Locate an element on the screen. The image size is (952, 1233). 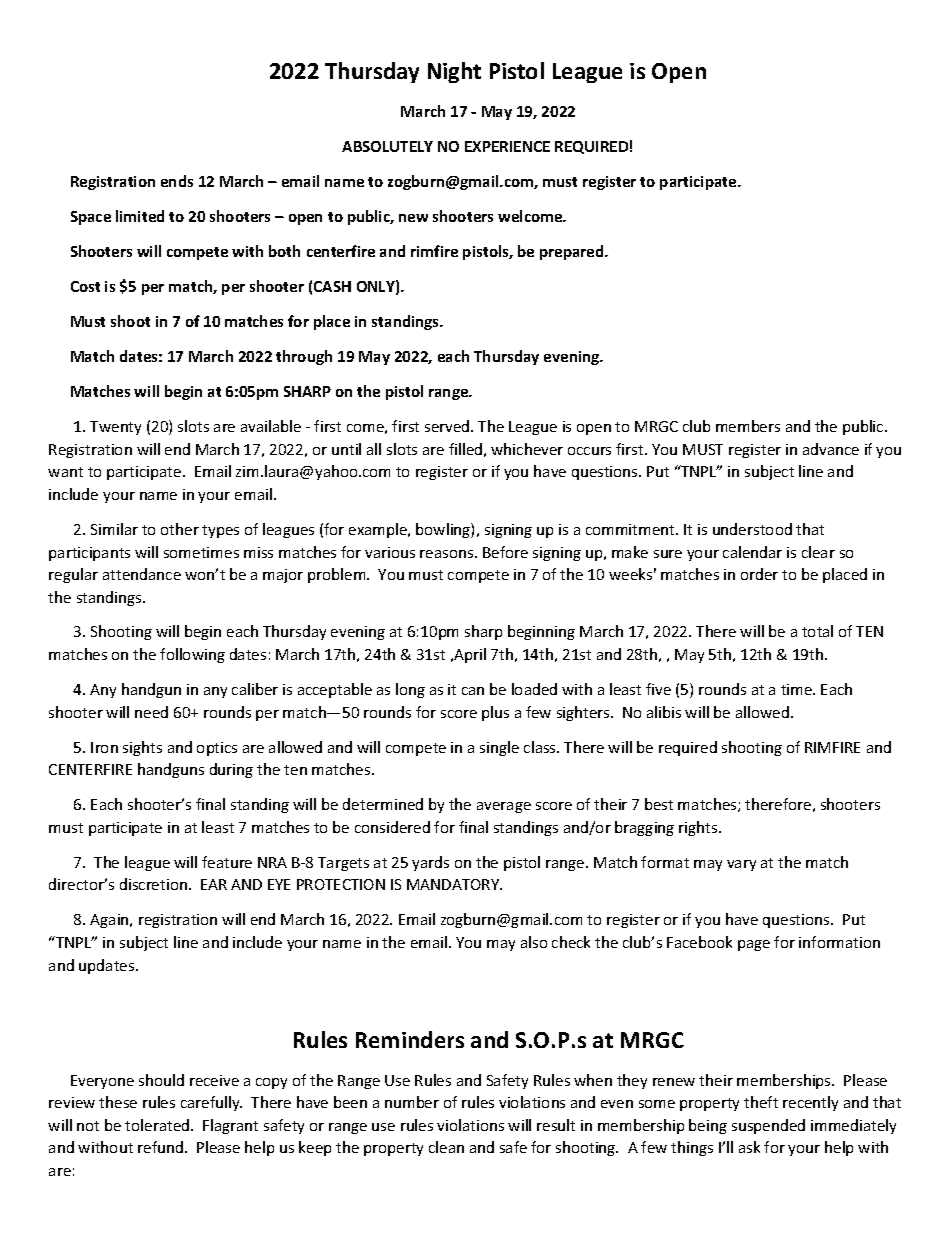
tolerated is located at coordinates (158, 1125).
